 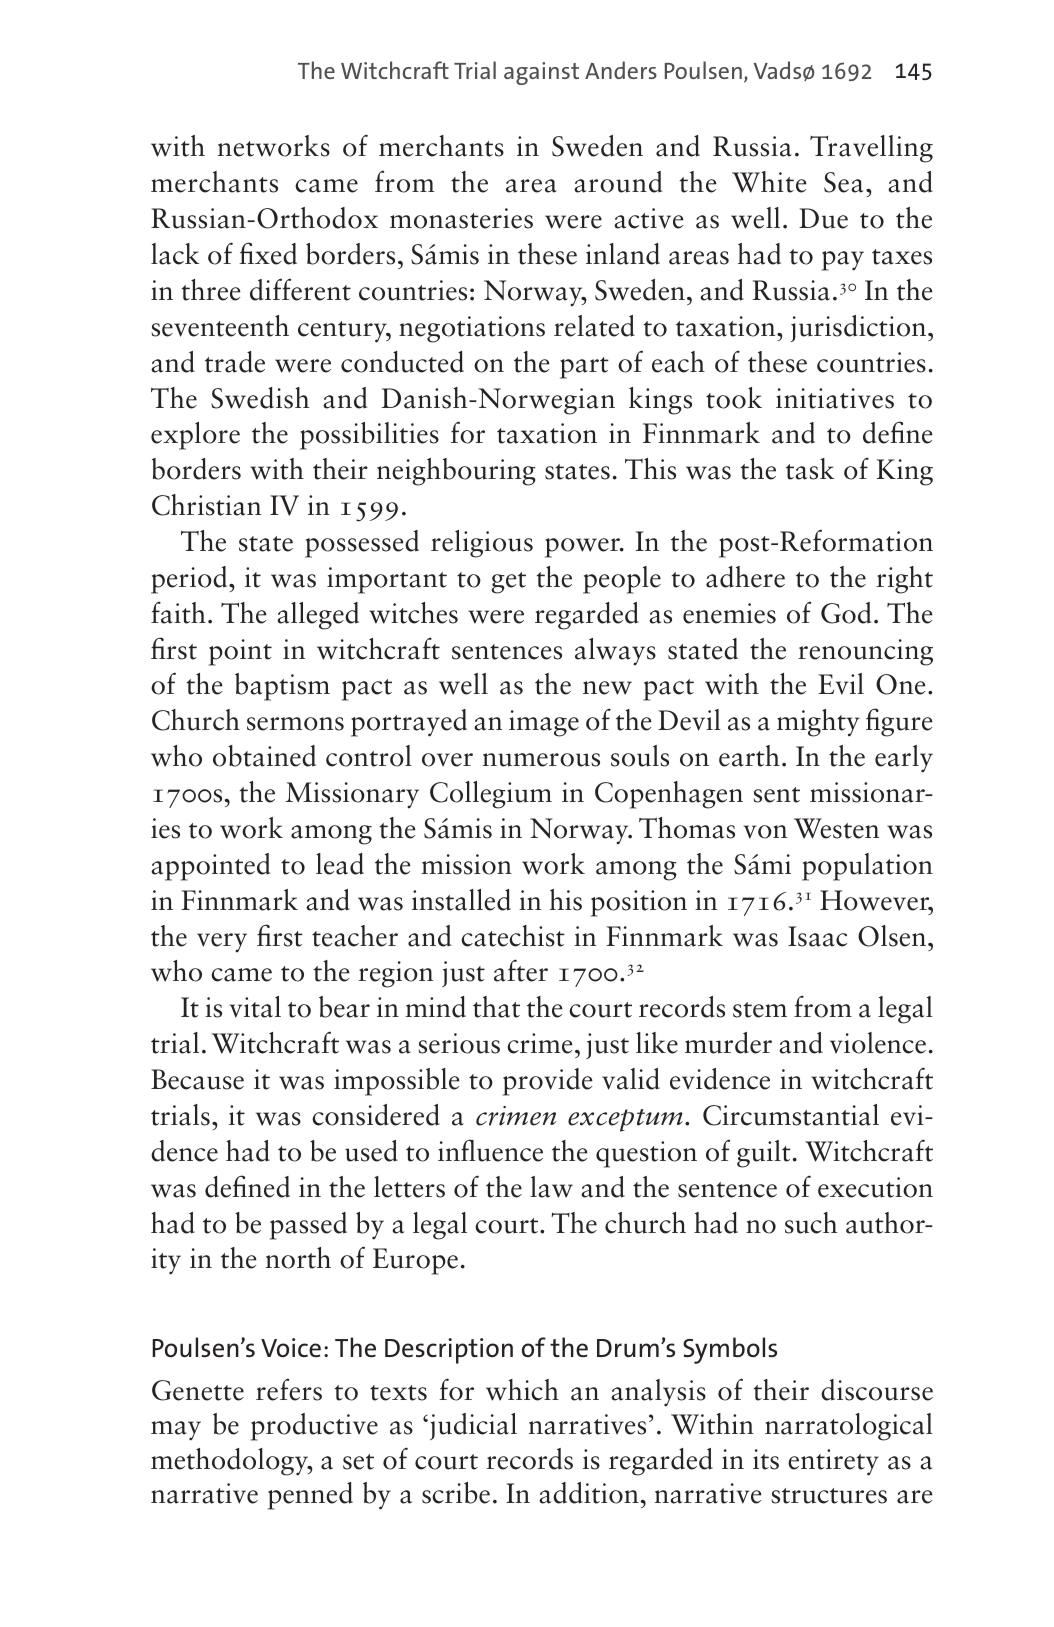 What do you see at coordinates (548, 1082) in the document?
I see `provide` at bounding box center [548, 1082].
